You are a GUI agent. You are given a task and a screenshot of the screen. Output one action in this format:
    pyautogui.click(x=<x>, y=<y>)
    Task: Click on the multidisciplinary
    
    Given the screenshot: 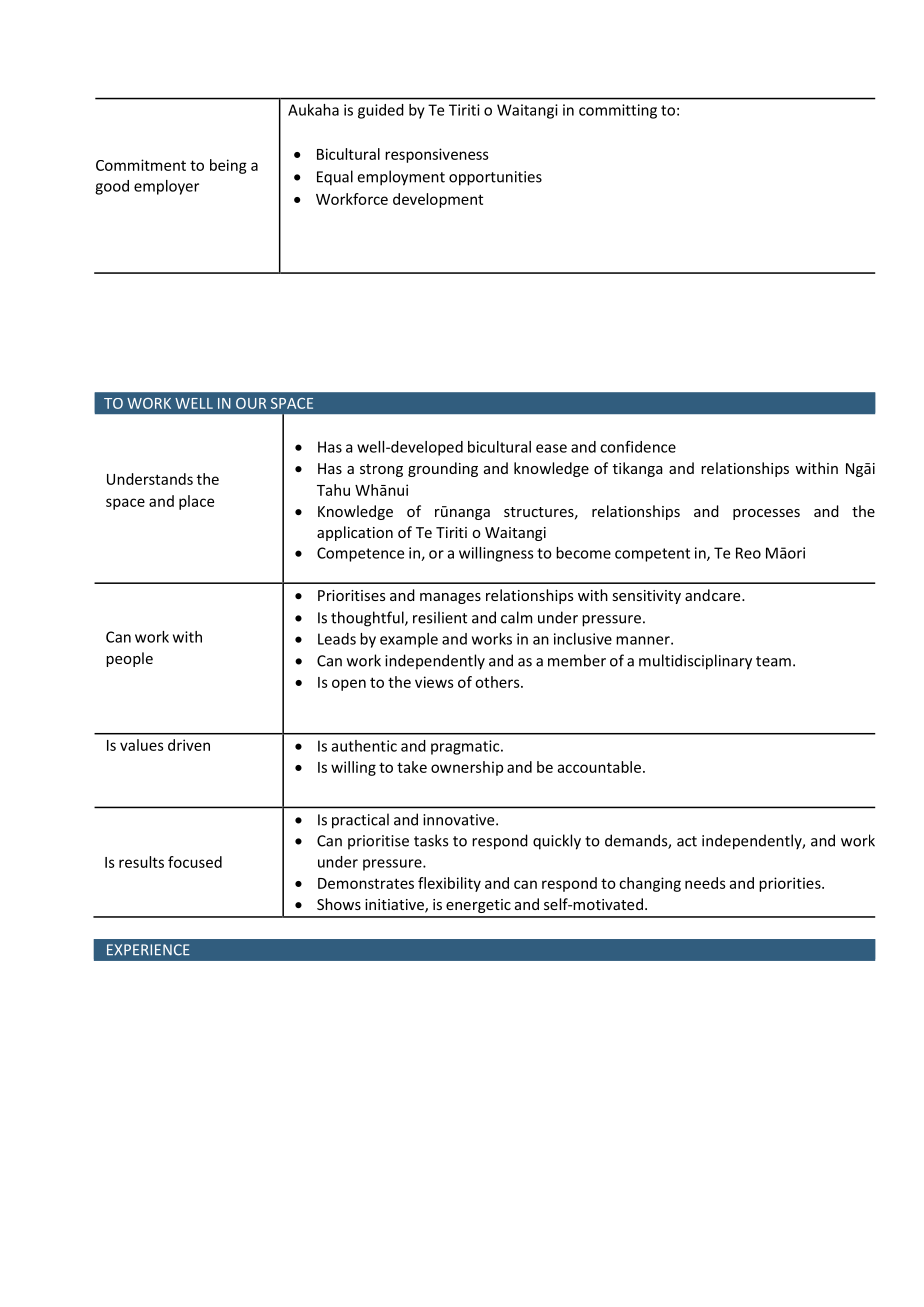 What is the action you would take?
    pyautogui.click(x=695, y=662)
